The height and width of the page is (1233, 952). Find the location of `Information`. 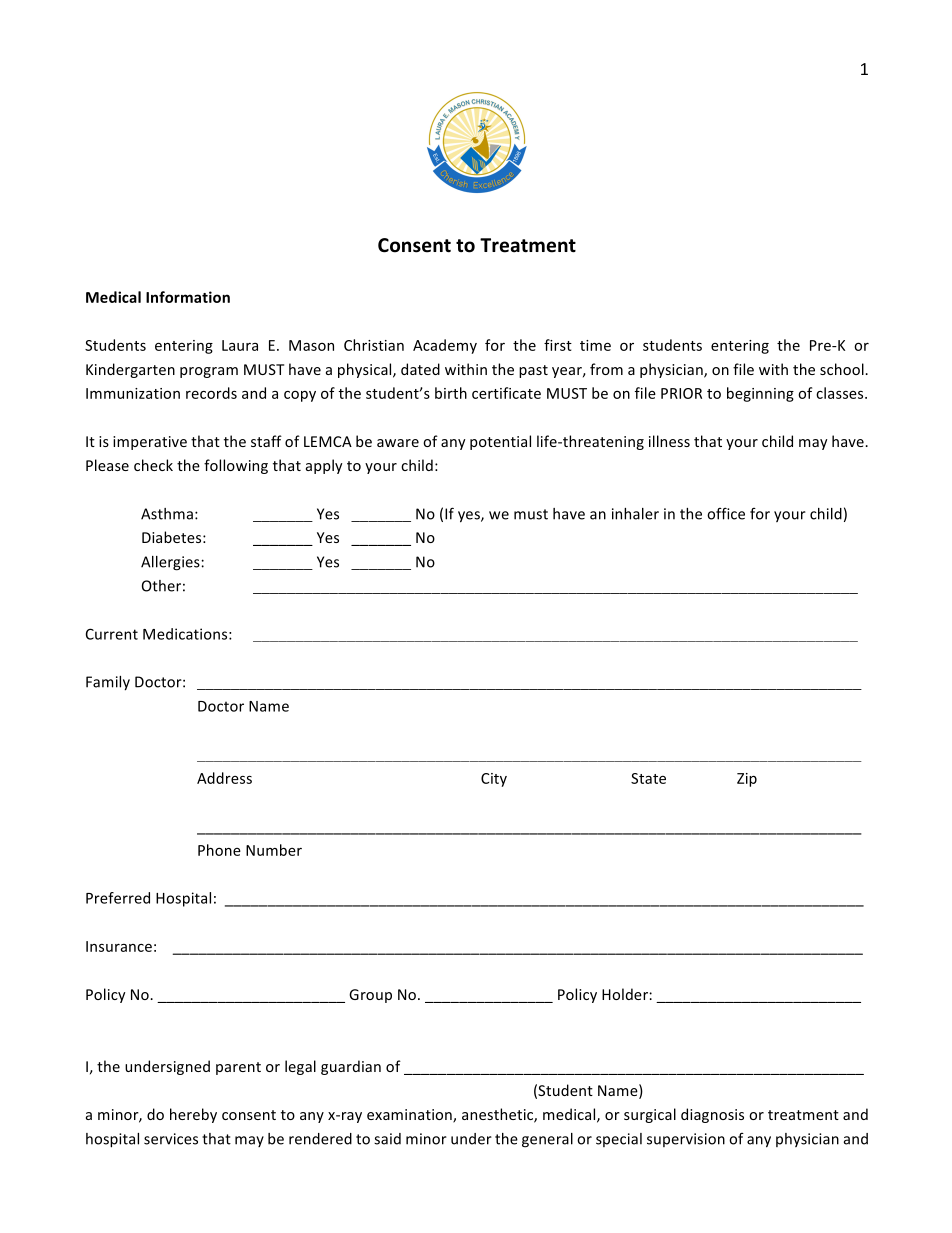

Information is located at coordinates (188, 297).
